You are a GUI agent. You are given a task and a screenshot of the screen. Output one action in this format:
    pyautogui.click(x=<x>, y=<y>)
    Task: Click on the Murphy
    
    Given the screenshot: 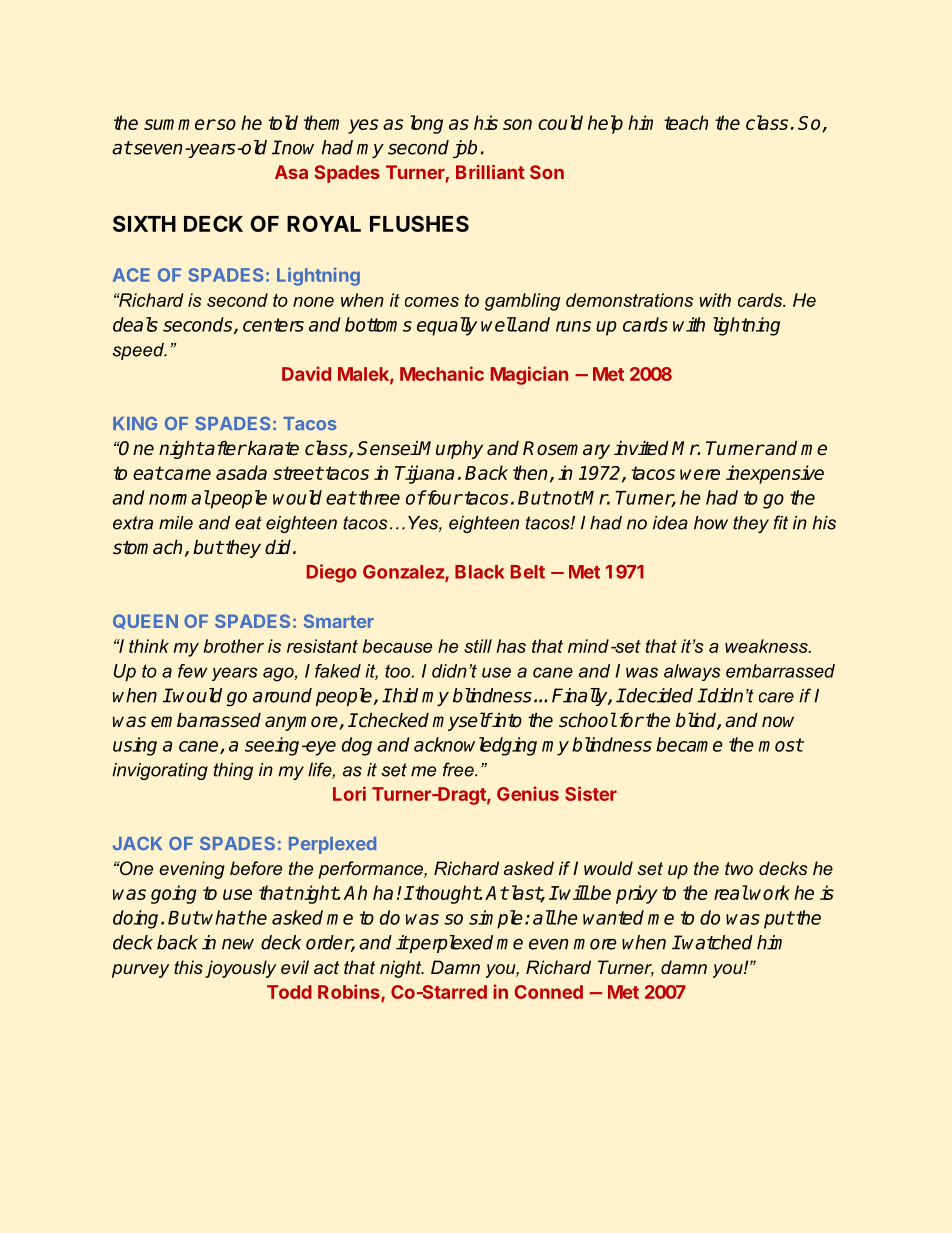 What is the action you would take?
    pyautogui.click(x=450, y=450)
